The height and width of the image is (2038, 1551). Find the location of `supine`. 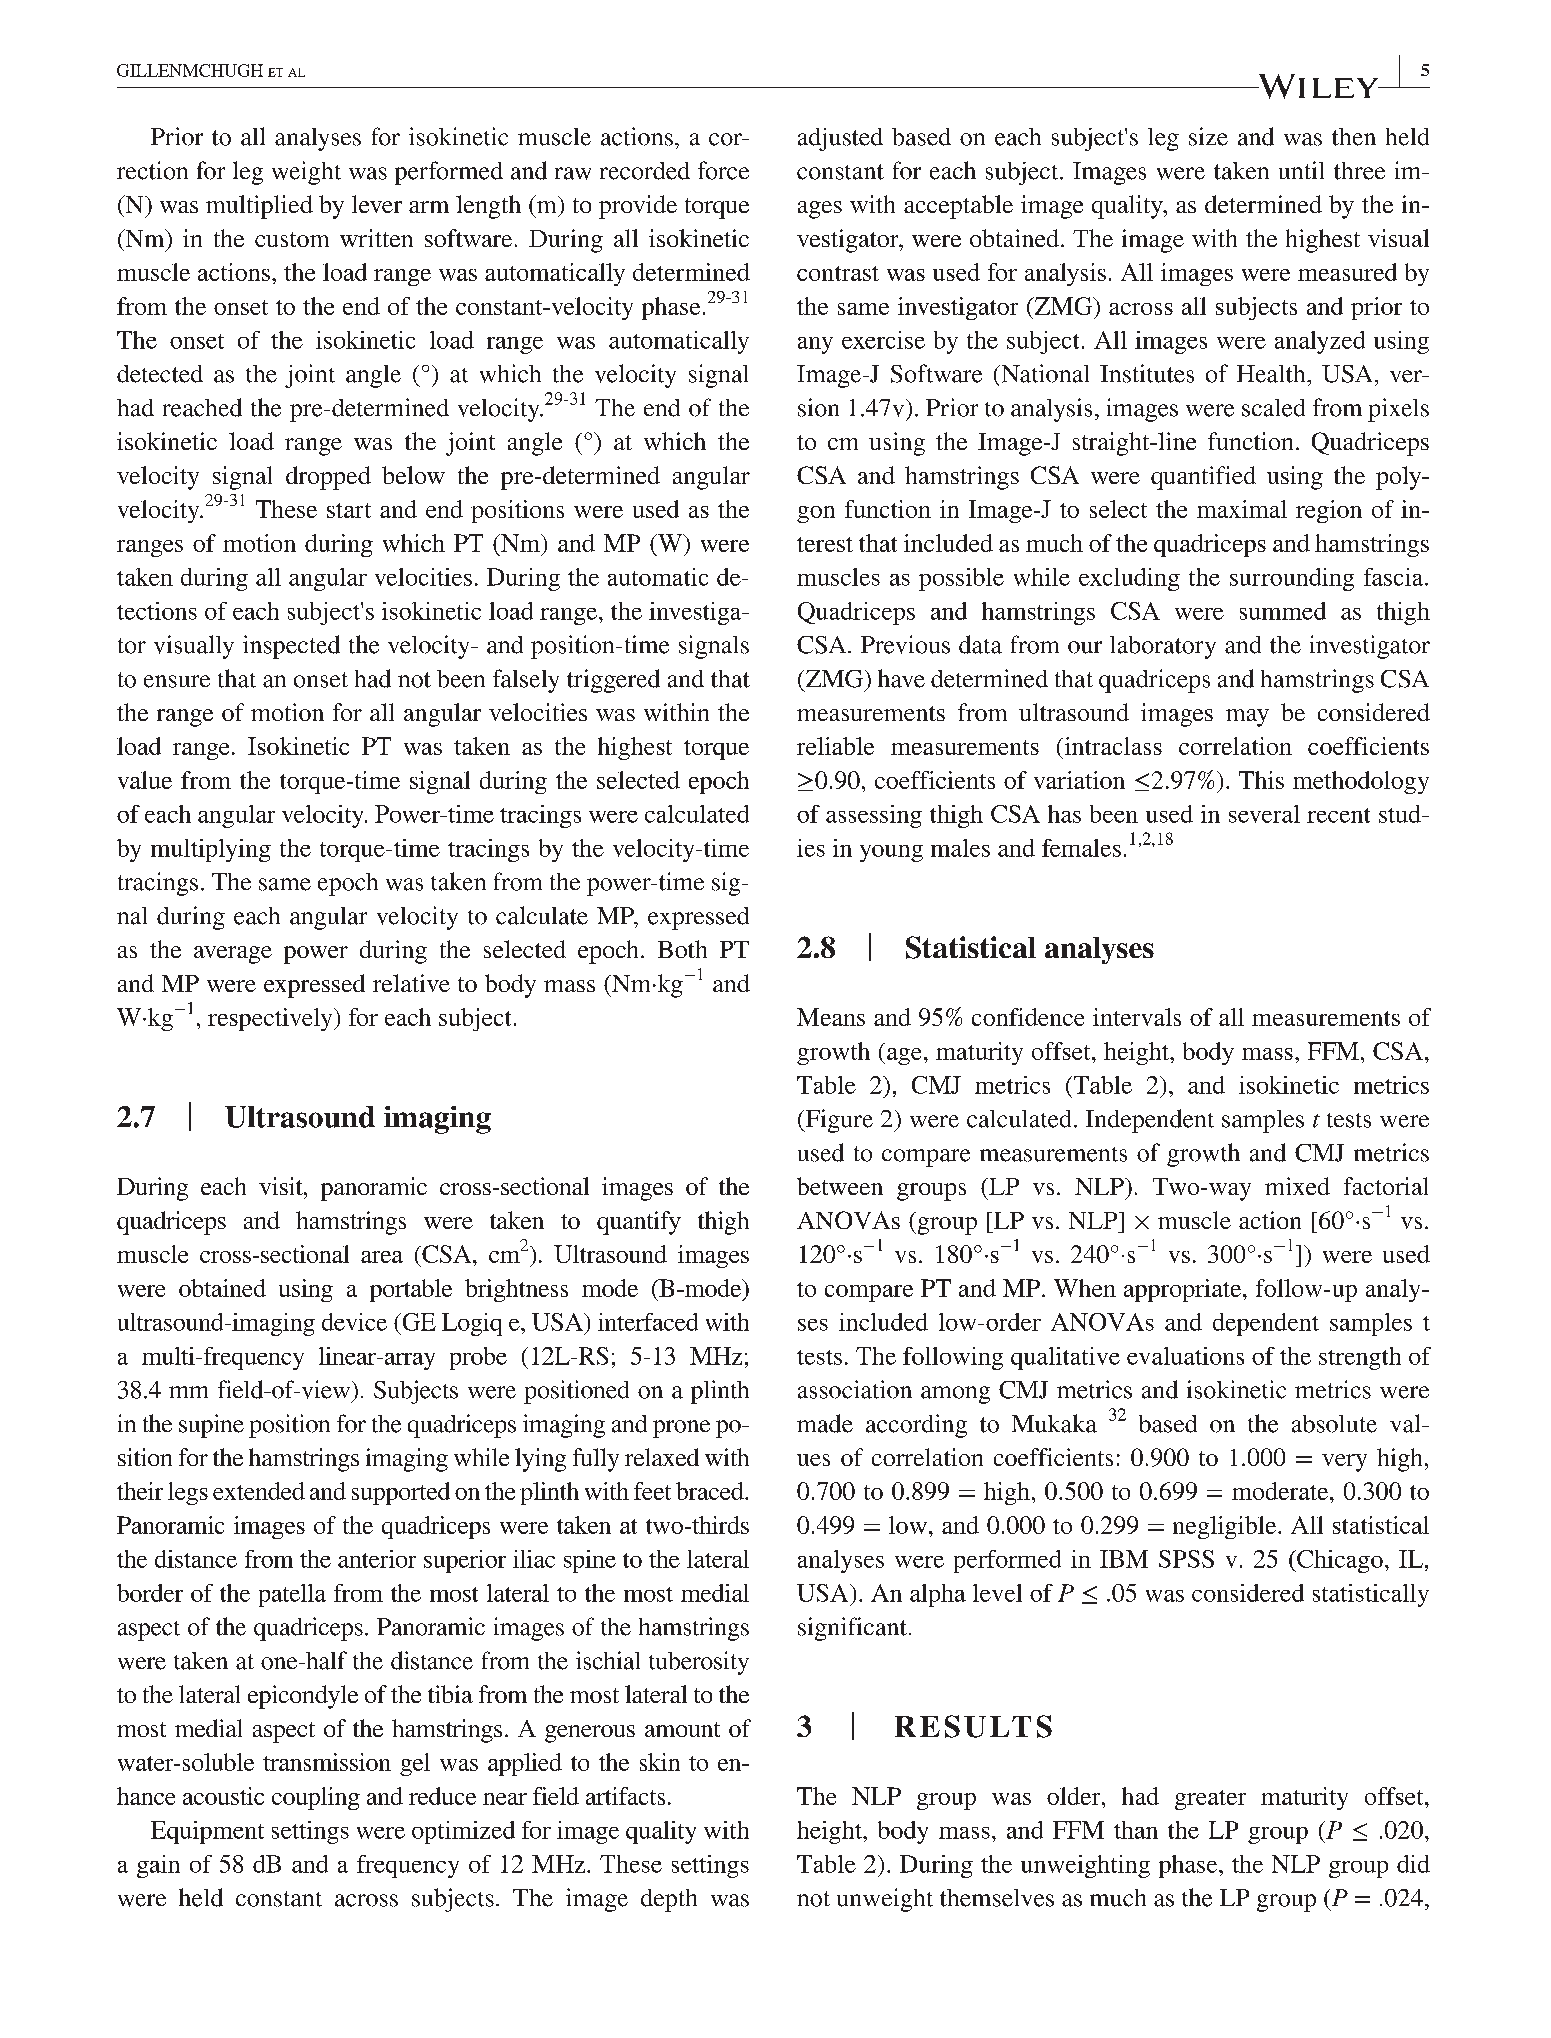

supine is located at coordinates (211, 1426).
